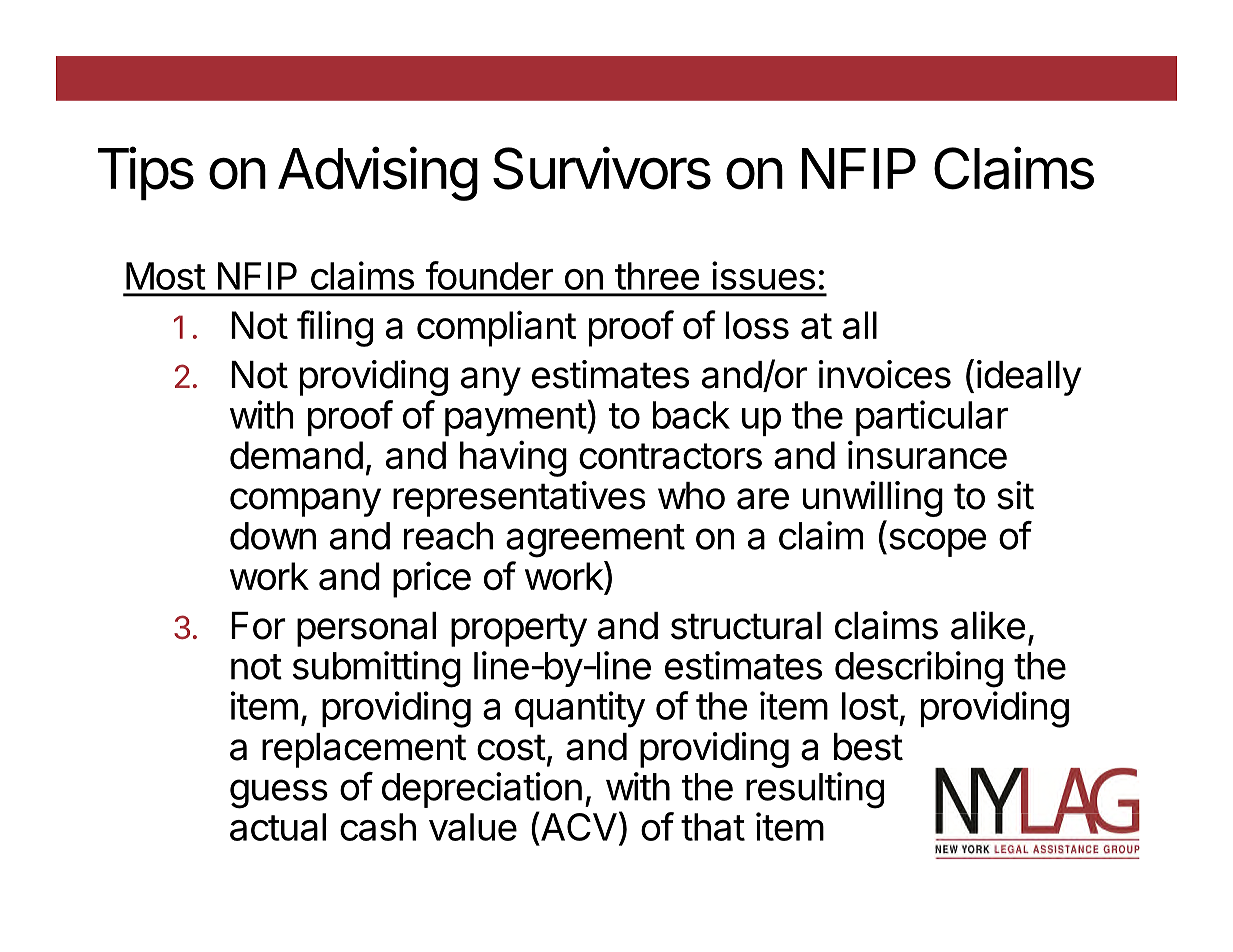 Image resolution: width=1233 pixels, height=952 pixels. Describe the element at coordinates (335, 328) in the document. I see `filing` at that location.
